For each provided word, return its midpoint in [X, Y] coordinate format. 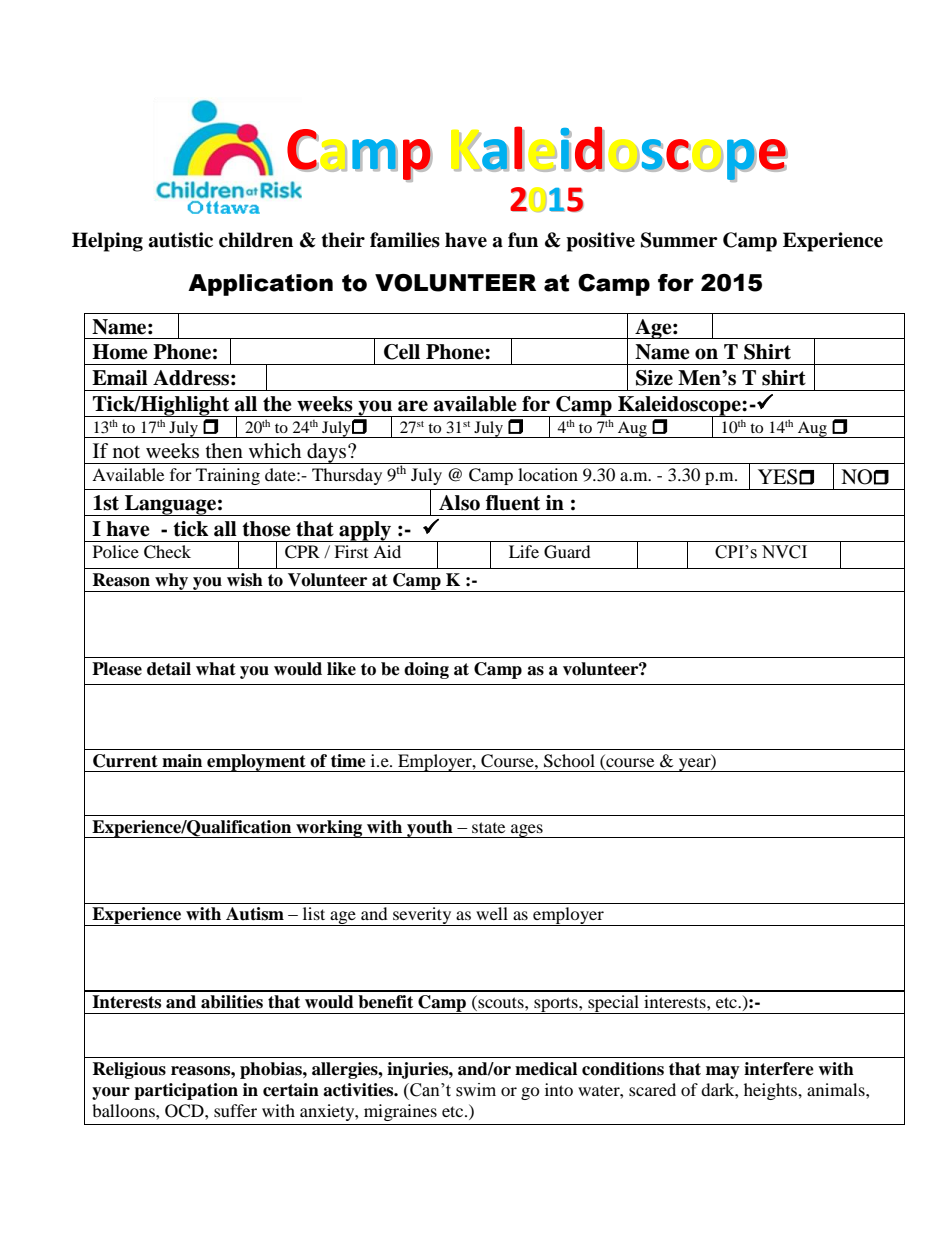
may [723, 1072]
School [569, 761]
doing [426, 670]
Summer [679, 240]
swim [476, 1090]
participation [186, 1091]
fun [523, 240]
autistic [180, 240]
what [216, 669]
